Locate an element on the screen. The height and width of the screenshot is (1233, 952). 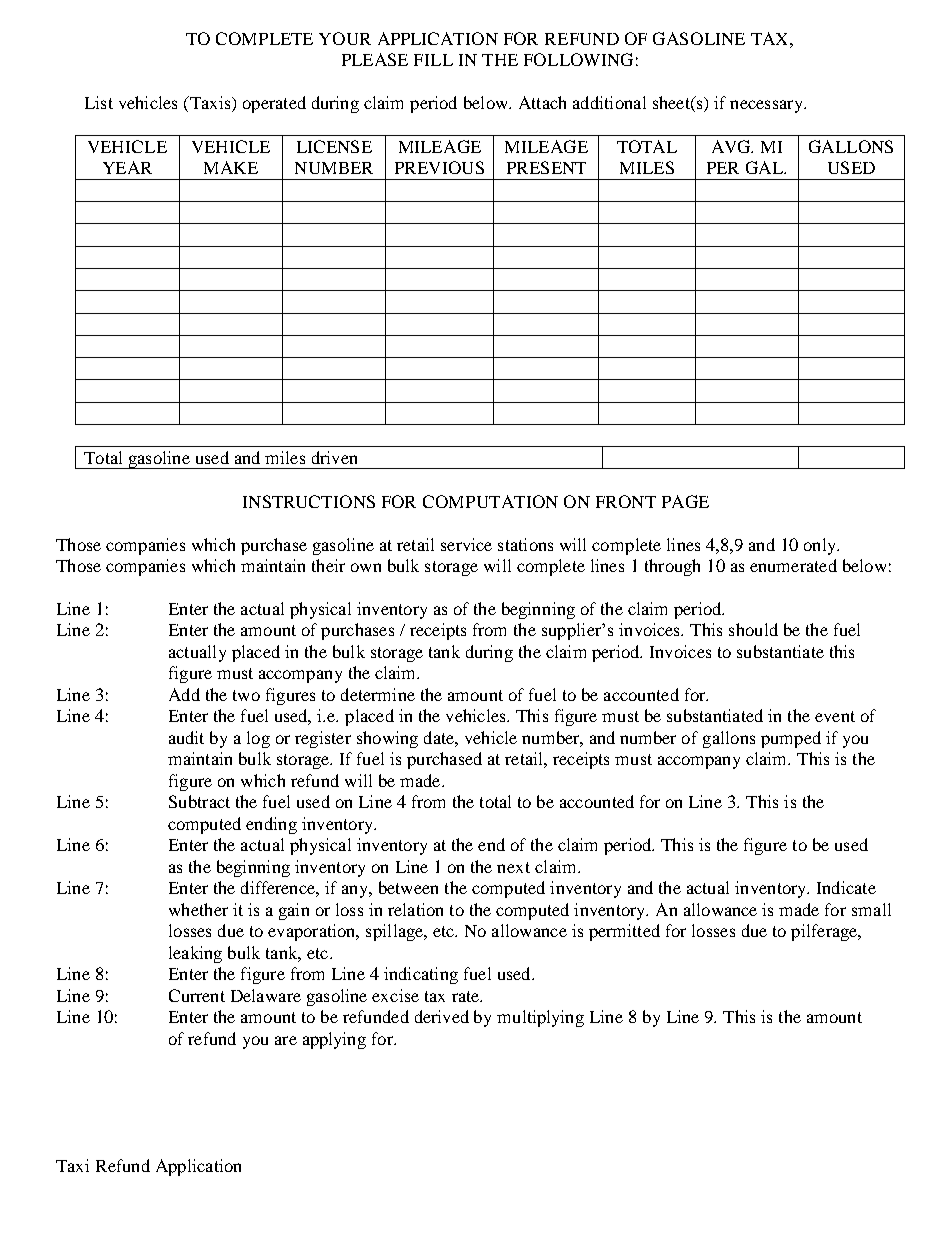
showing is located at coordinates (387, 739).
